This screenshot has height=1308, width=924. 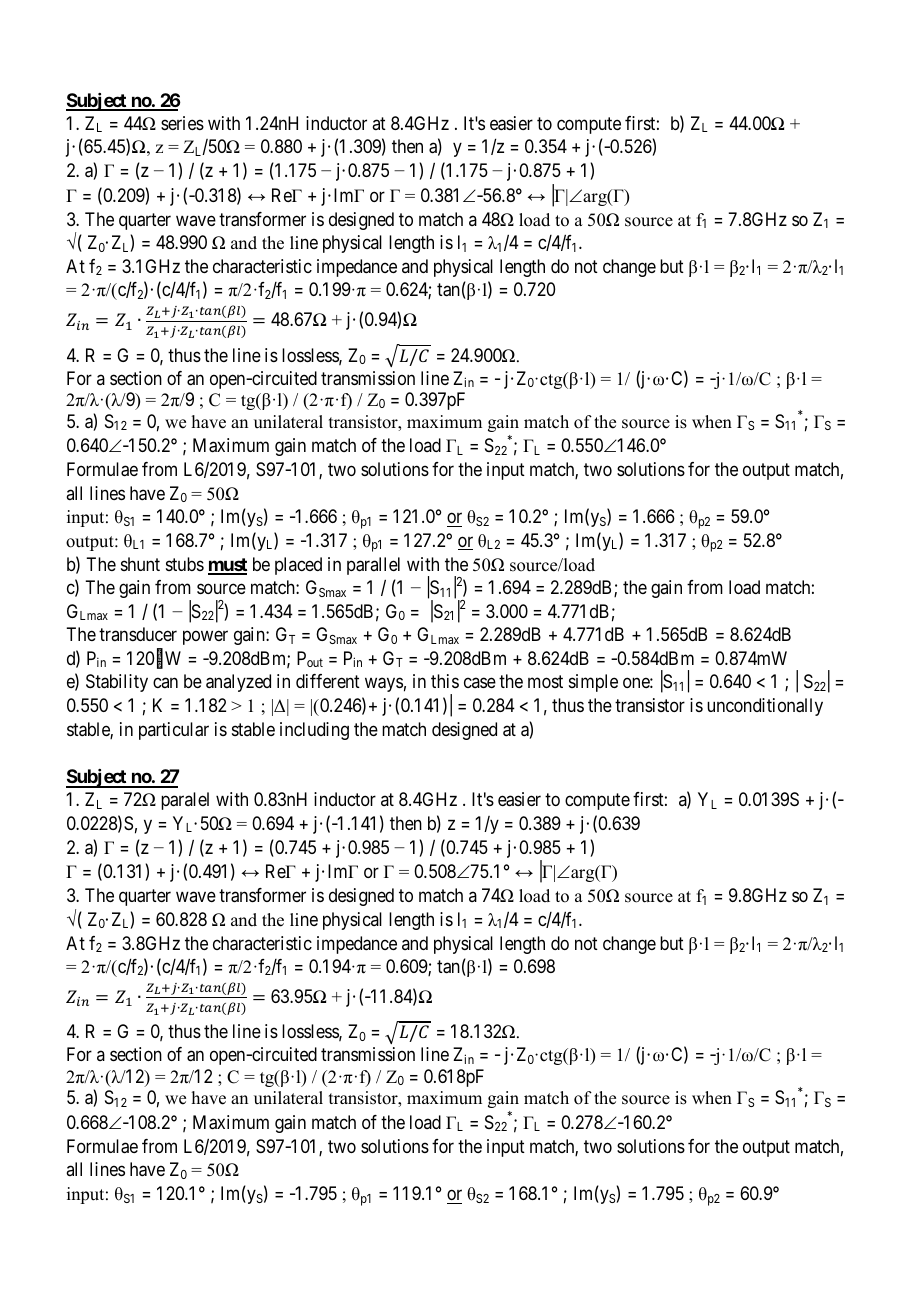 I want to click on transducer, so click(x=138, y=634).
